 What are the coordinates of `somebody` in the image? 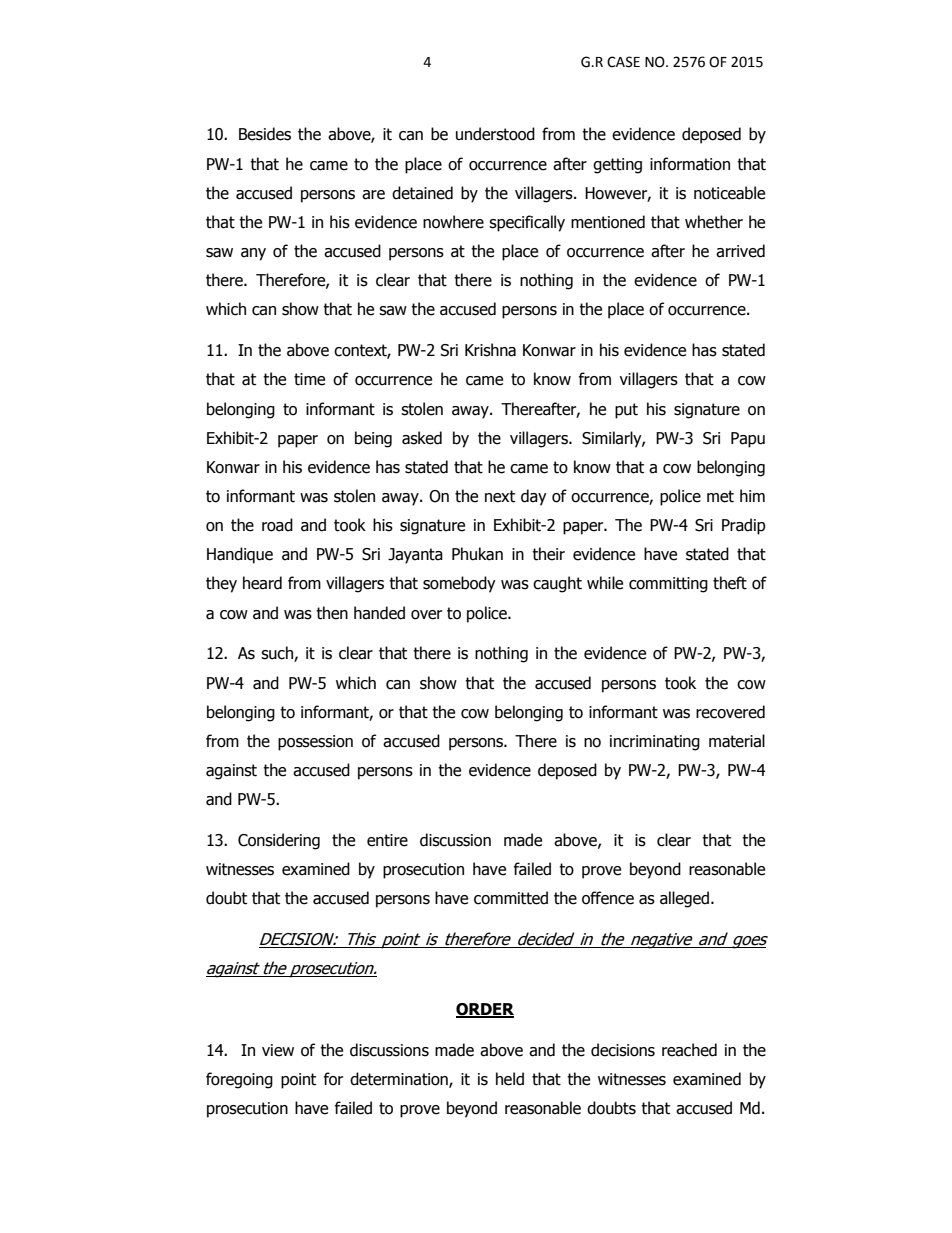 It's located at (459, 584).
